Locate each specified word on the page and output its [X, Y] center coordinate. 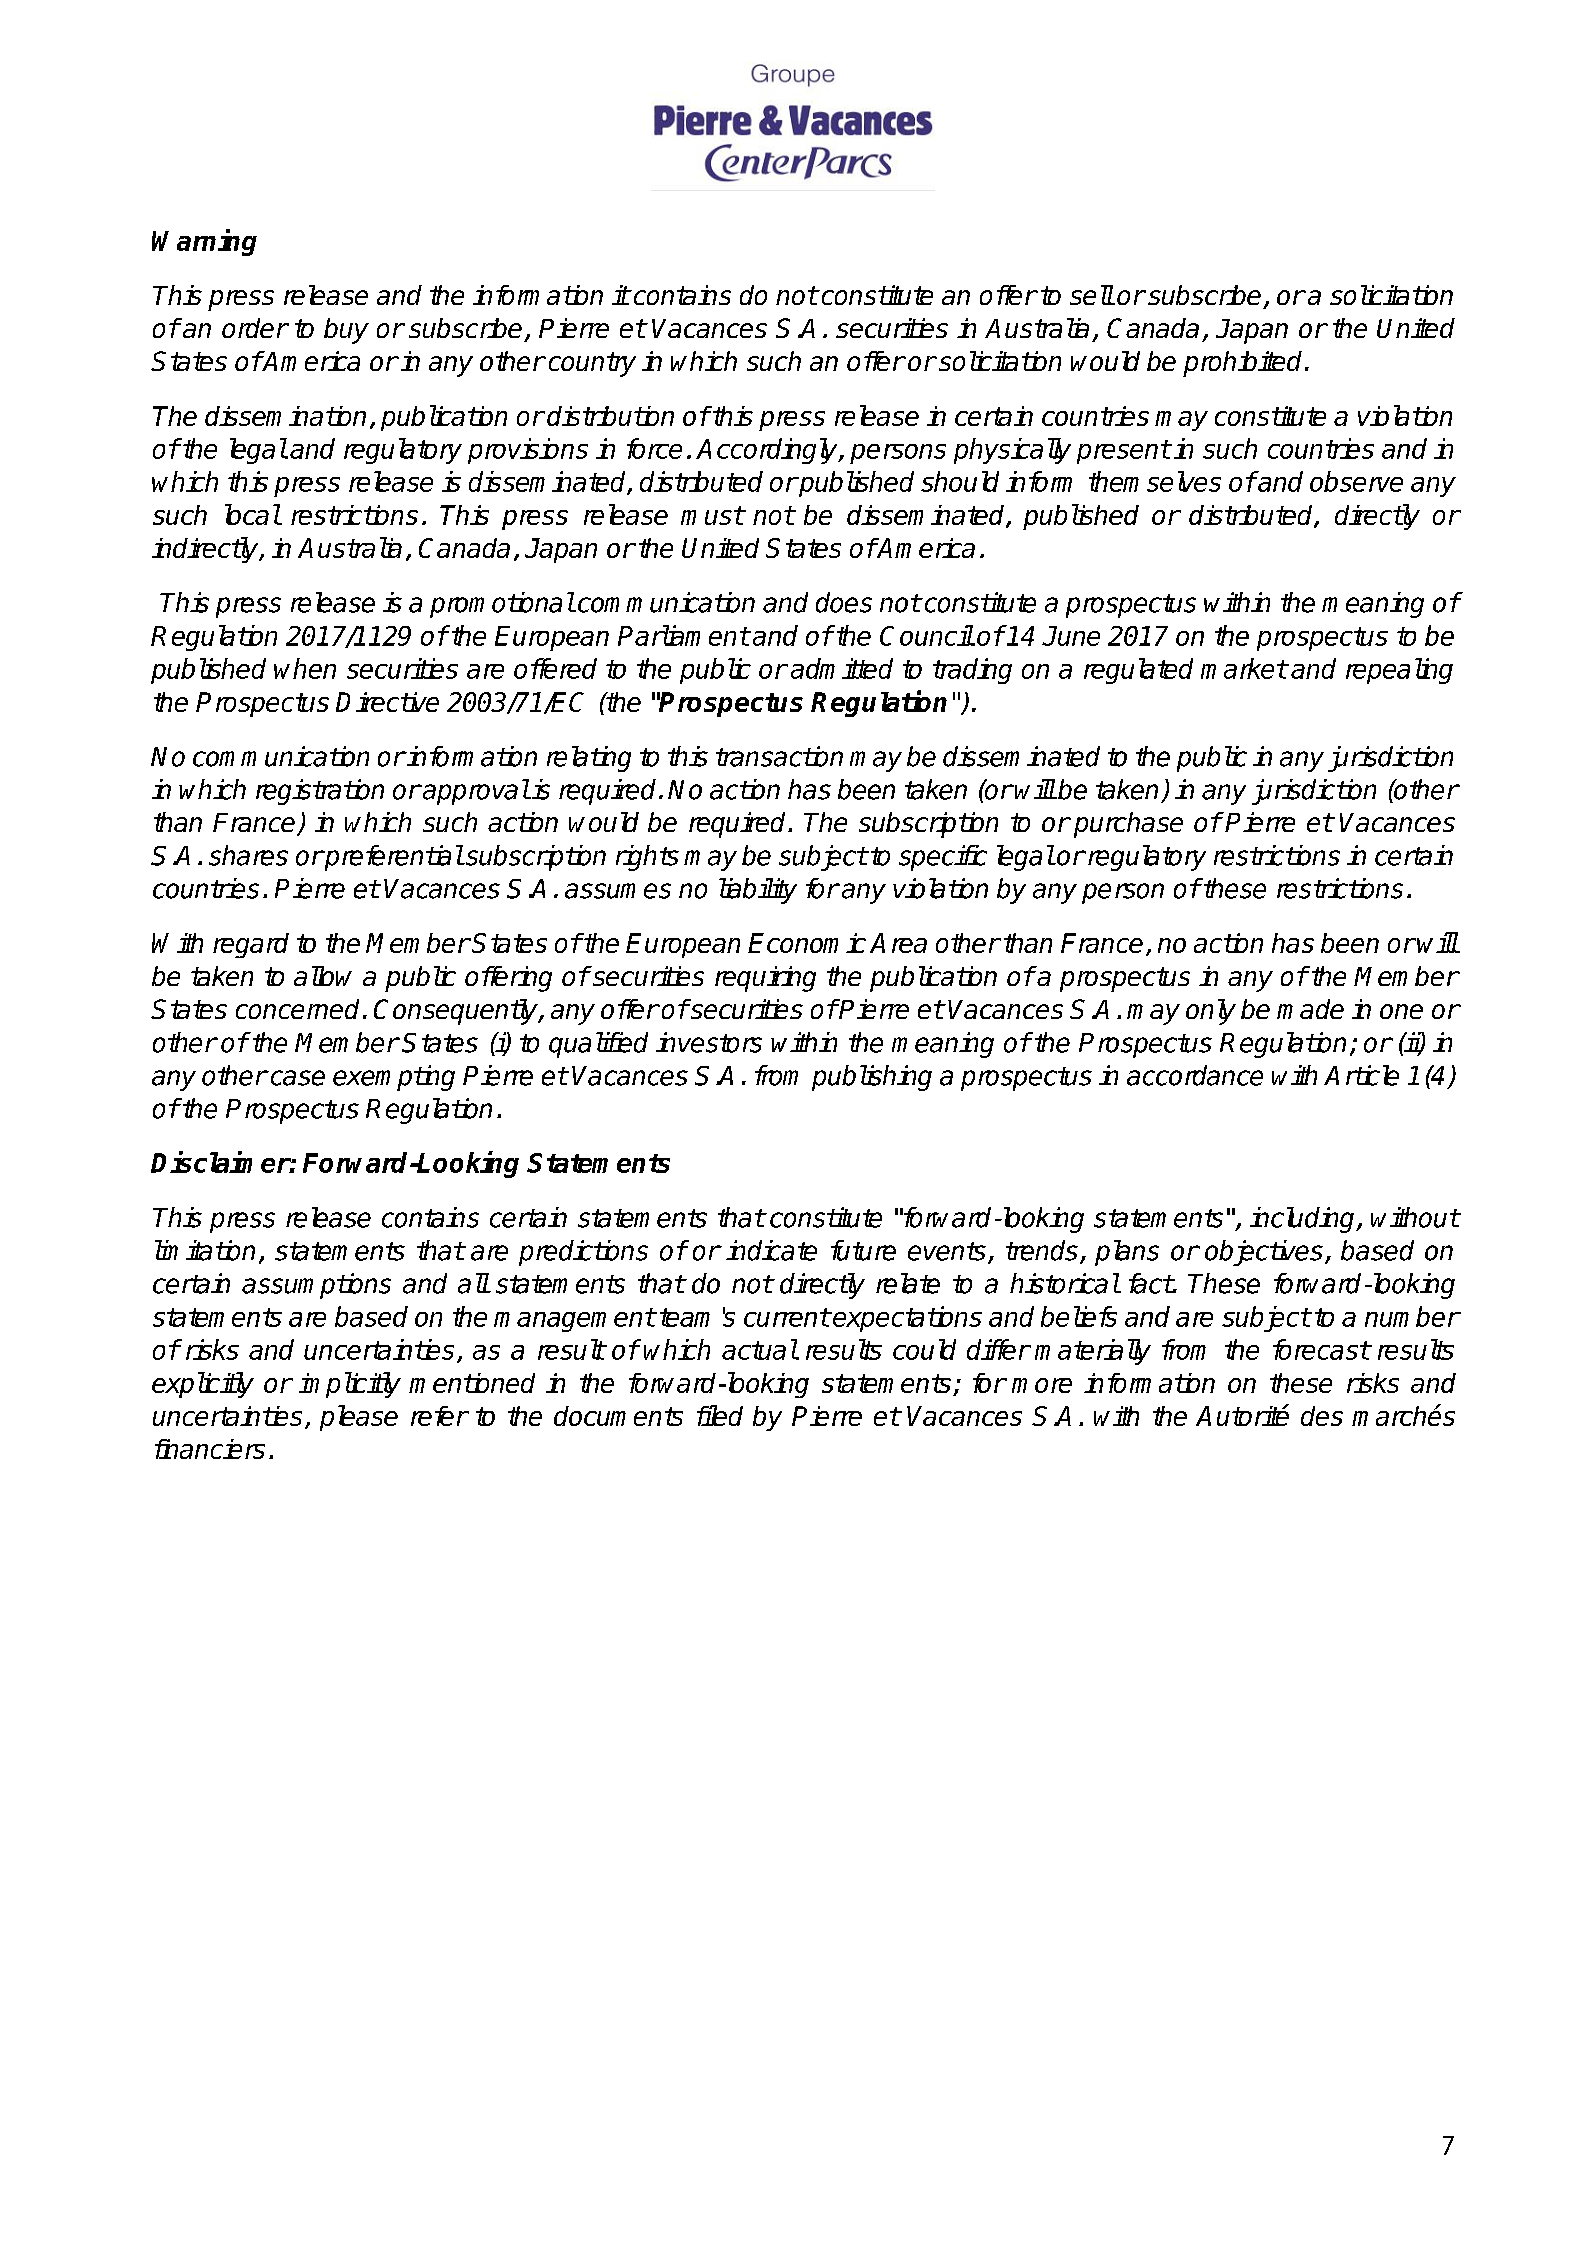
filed [720, 1415]
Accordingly [768, 451]
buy [346, 331]
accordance [1195, 1075]
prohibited [1242, 364]
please [359, 1418]
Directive [387, 702]
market [1244, 668]
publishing [872, 1078]
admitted [842, 668]
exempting [394, 1078]
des [1322, 1416]
